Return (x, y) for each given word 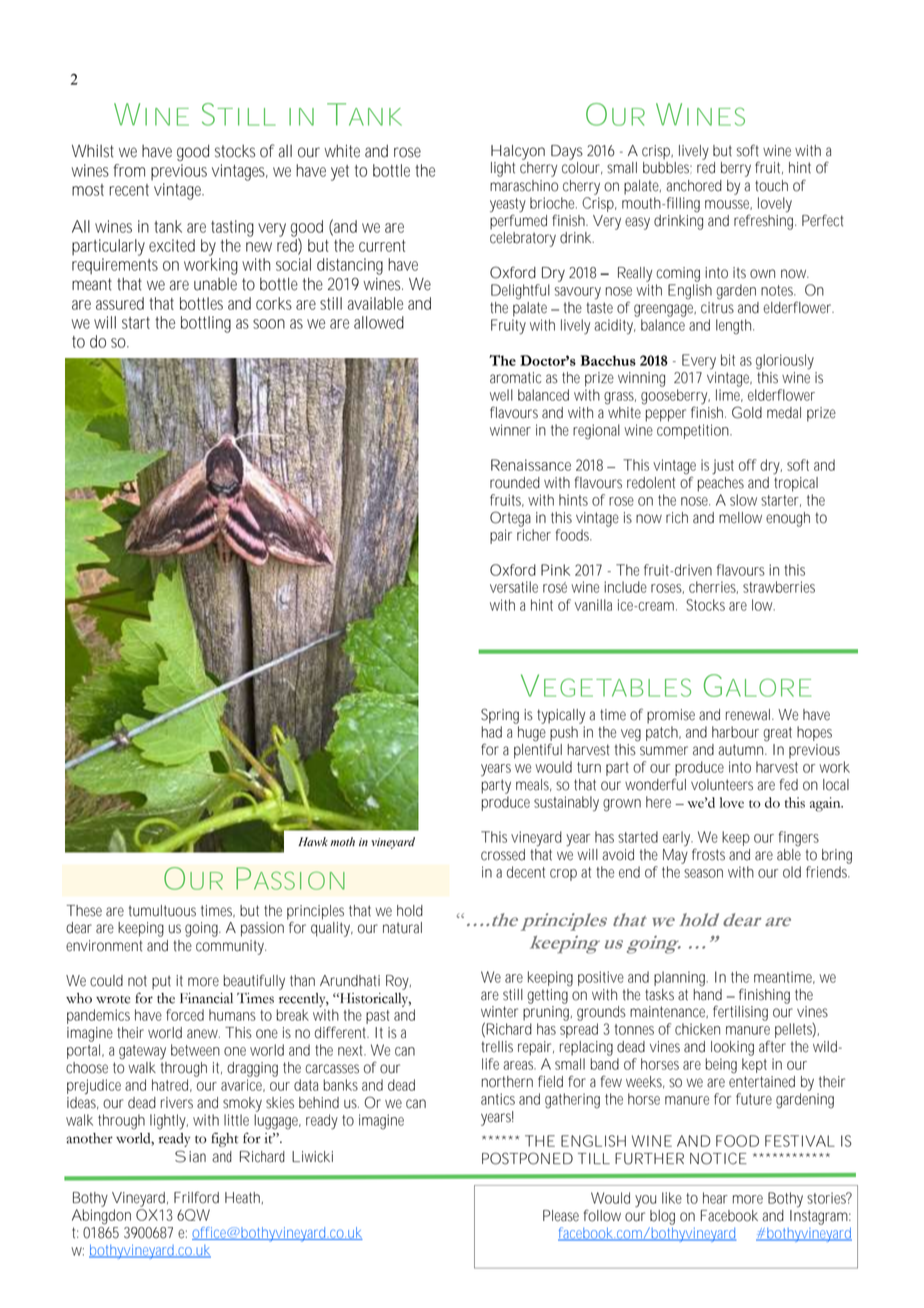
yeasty (508, 205)
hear (715, 1198)
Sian (190, 1156)
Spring (500, 716)
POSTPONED (527, 1158)
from (129, 170)
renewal (749, 715)
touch (771, 186)
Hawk (313, 841)
